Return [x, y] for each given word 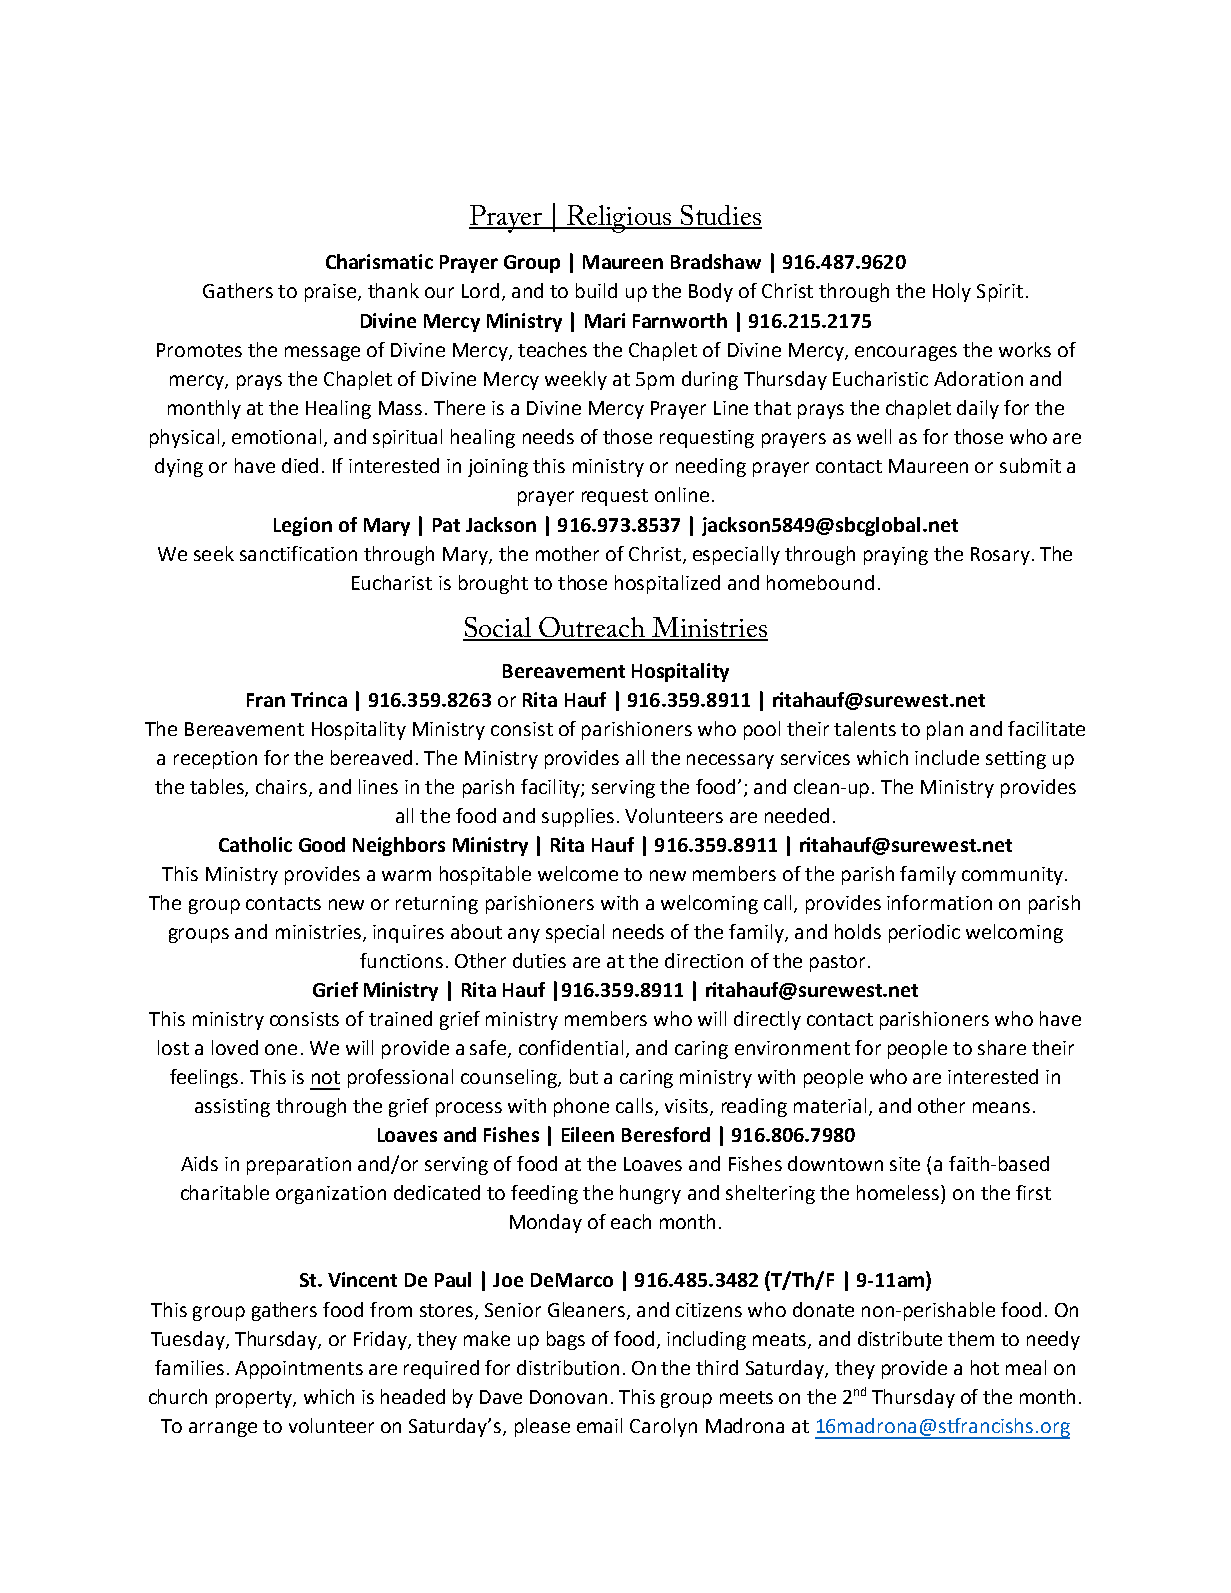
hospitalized [667, 584]
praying [896, 556]
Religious [619, 219]
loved [235, 1047]
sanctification [298, 553]
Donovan [568, 1397]
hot [985, 1367]
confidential [571, 1047]
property [255, 1399]
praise [332, 293]
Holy [952, 292]
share [1002, 1047]
